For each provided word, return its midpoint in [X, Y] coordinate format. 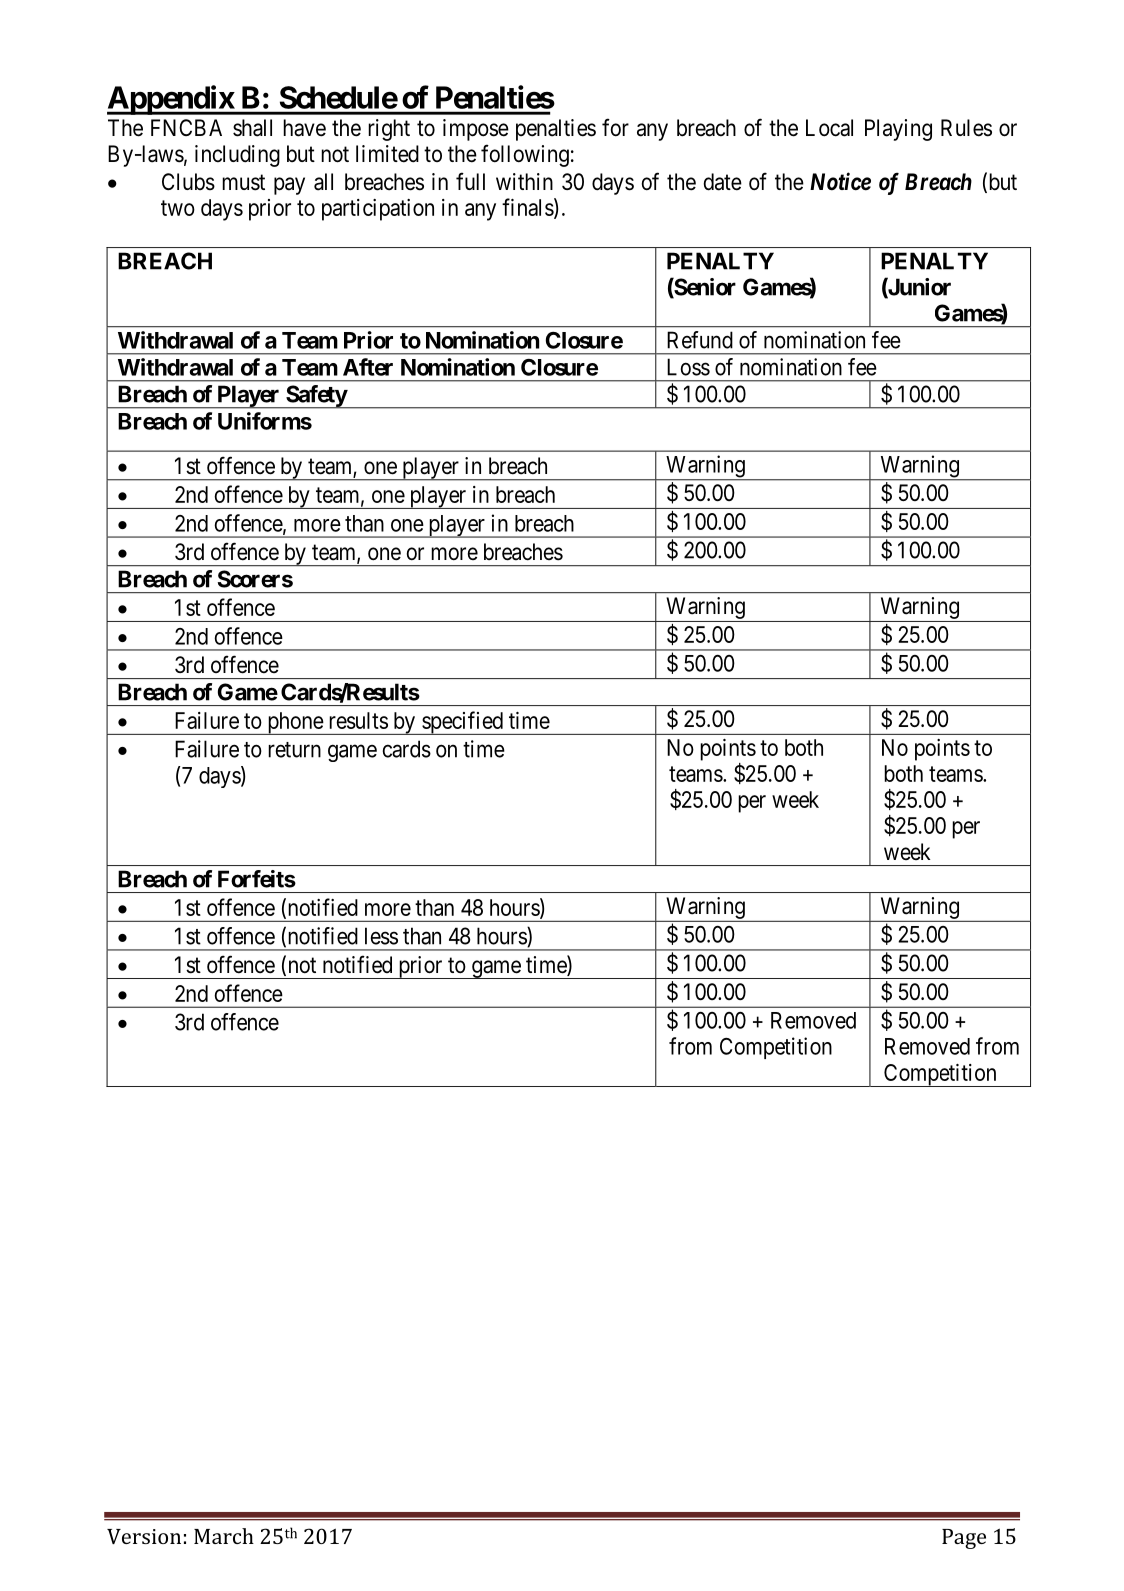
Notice [840, 181]
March [224, 1536]
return [294, 750]
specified [462, 723]
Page [964, 1539]
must [243, 182]
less [381, 936]
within [524, 181]
